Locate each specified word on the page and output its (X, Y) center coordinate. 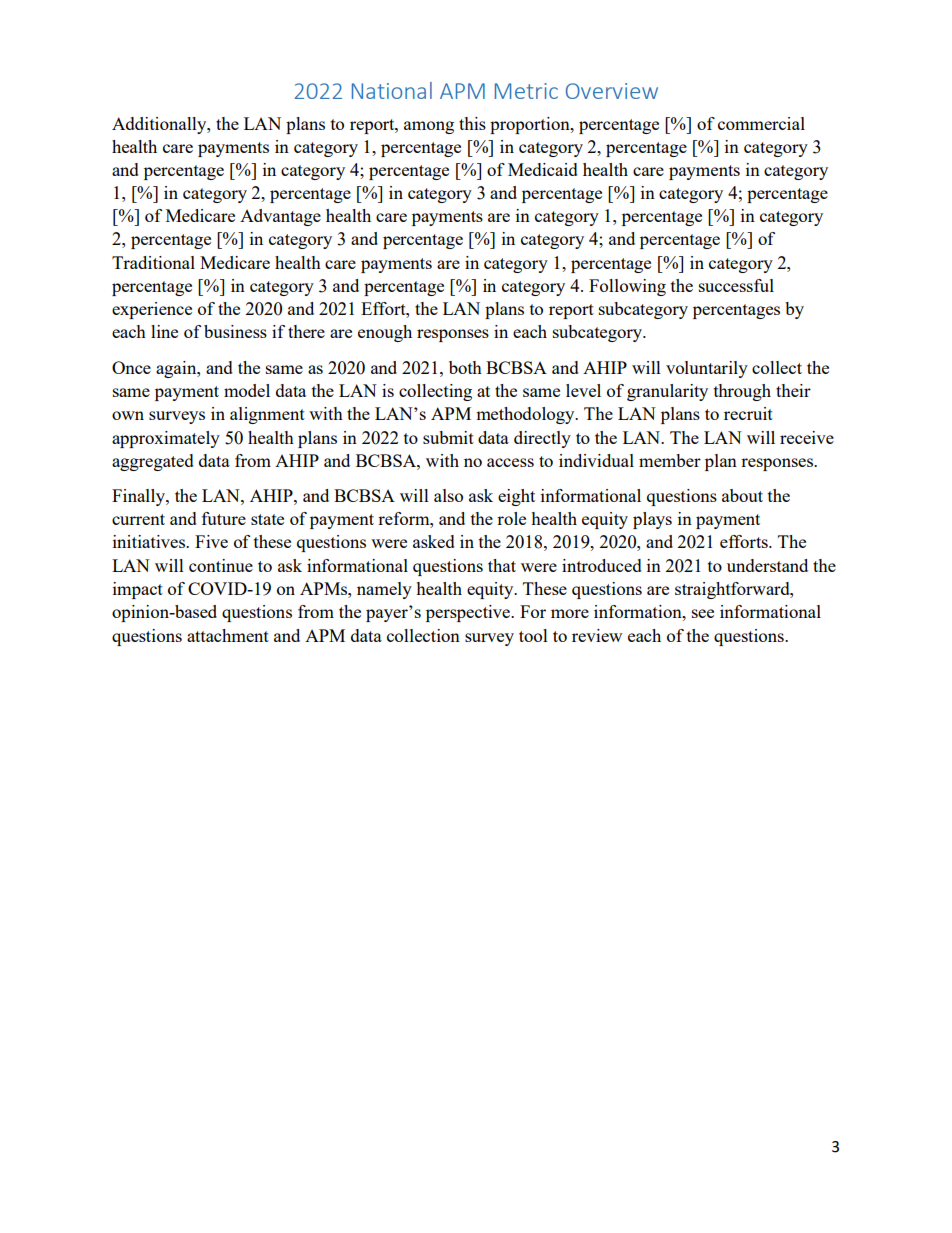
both (465, 367)
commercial (761, 123)
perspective (469, 613)
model (247, 390)
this (472, 123)
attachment (228, 635)
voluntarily (707, 369)
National (392, 90)
